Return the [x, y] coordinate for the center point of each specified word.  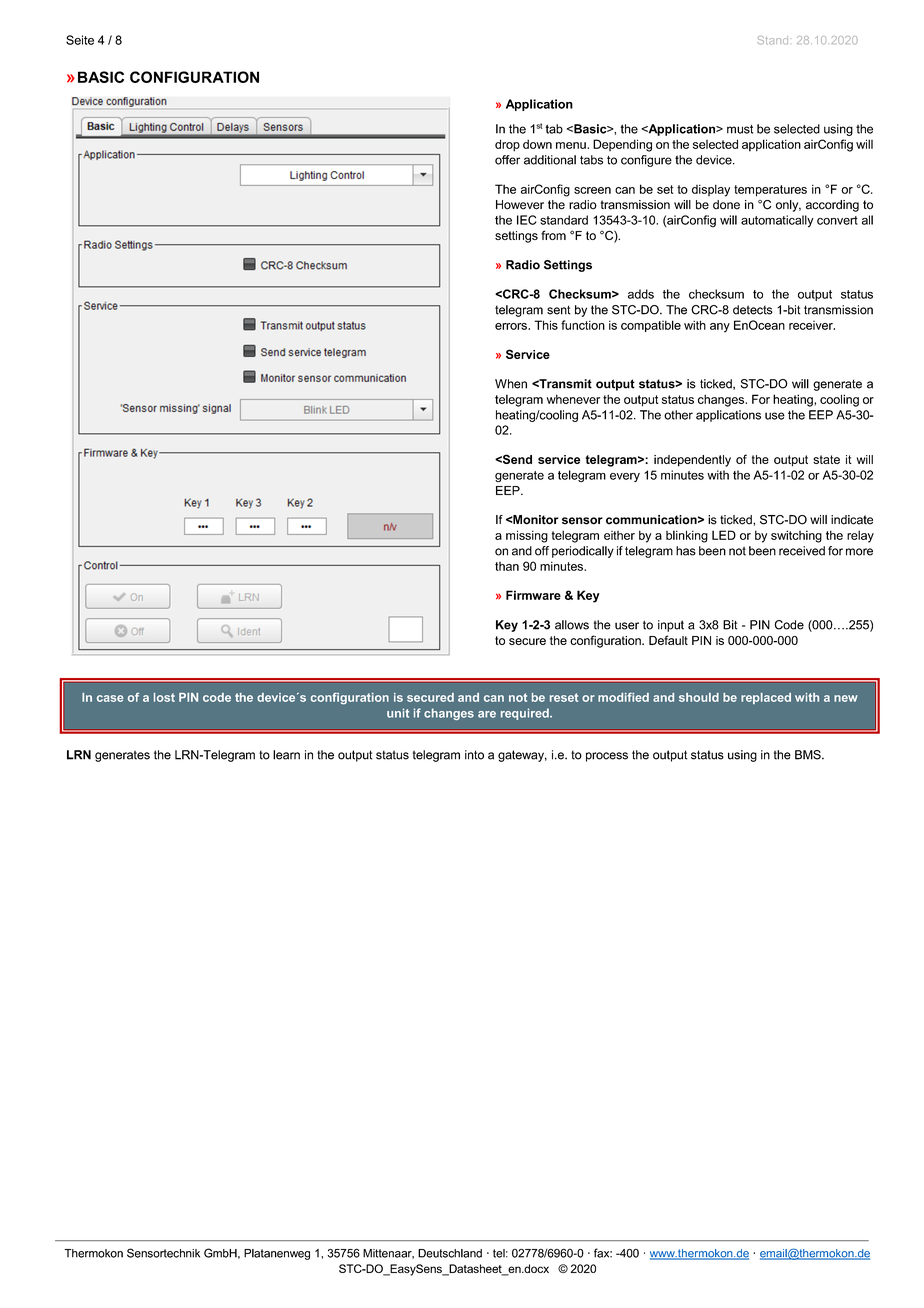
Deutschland [450, 1253]
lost [164, 697]
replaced [766, 698]
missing [527, 536]
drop [507, 145]
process [607, 757]
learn [286, 755]
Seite [80, 40]
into [474, 755]
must [740, 129]
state [826, 459]
